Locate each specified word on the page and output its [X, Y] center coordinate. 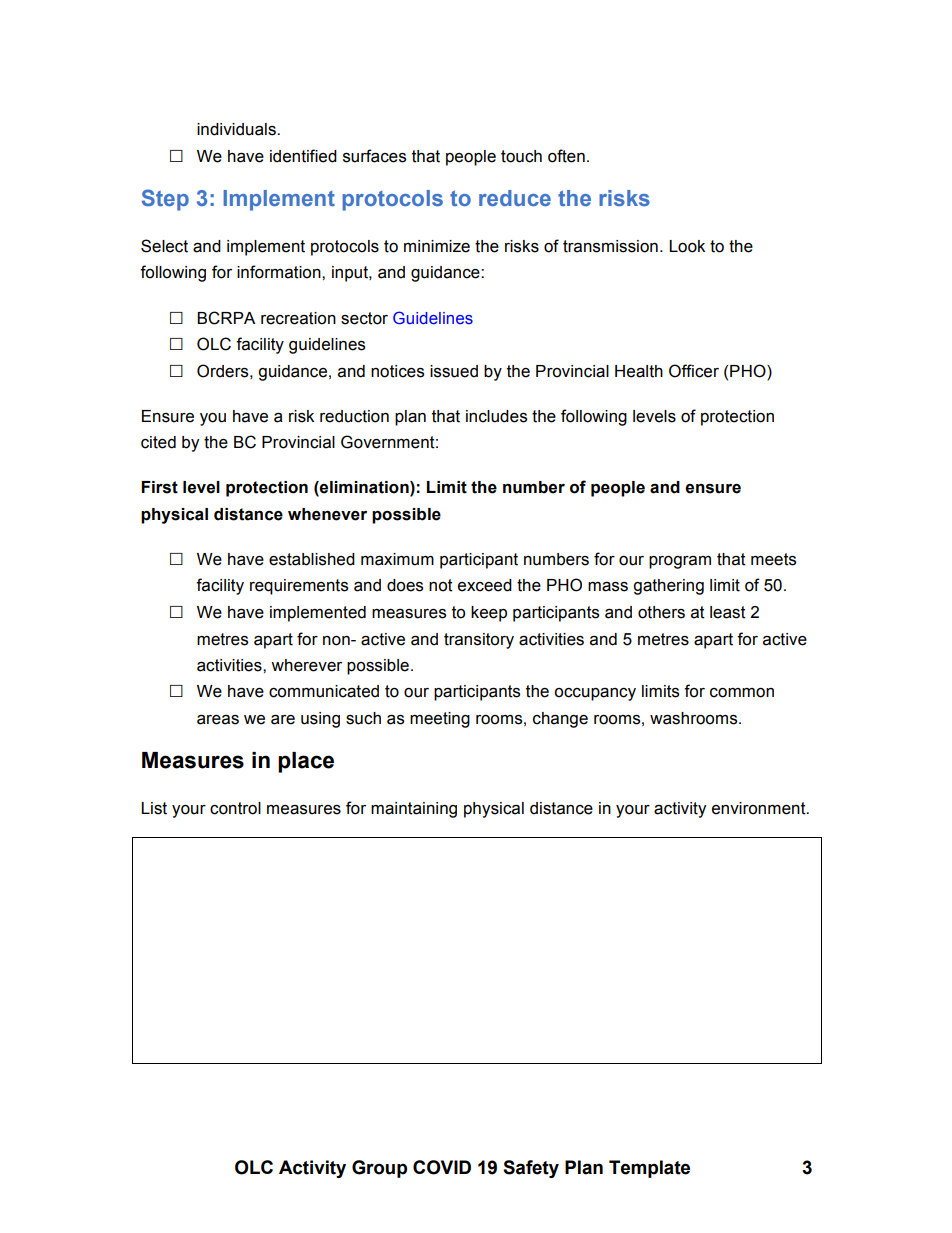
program [680, 562]
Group [379, 1169]
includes [496, 416]
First [159, 487]
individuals [237, 129]
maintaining [414, 810]
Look [687, 246]
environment [760, 808]
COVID [442, 1167]
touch [521, 156]
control [235, 808]
